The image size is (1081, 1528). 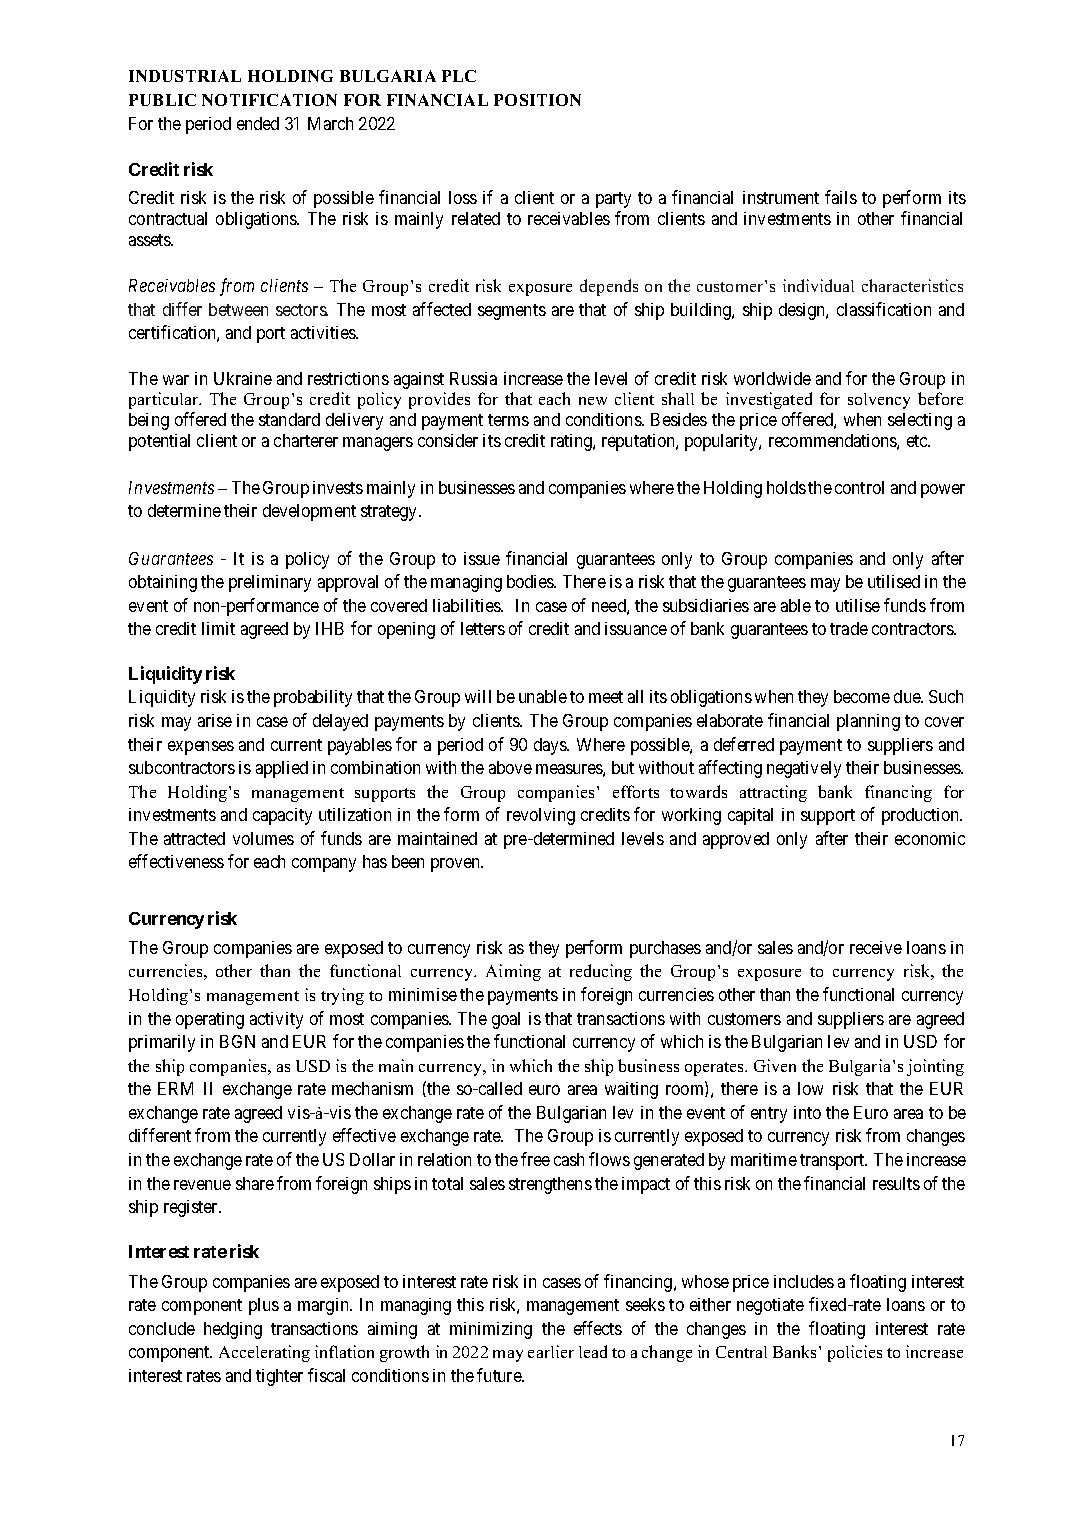 What do you see at coordinates (551, 746) in the screenshot?
I see `days` at bounding box center [551, 746].
